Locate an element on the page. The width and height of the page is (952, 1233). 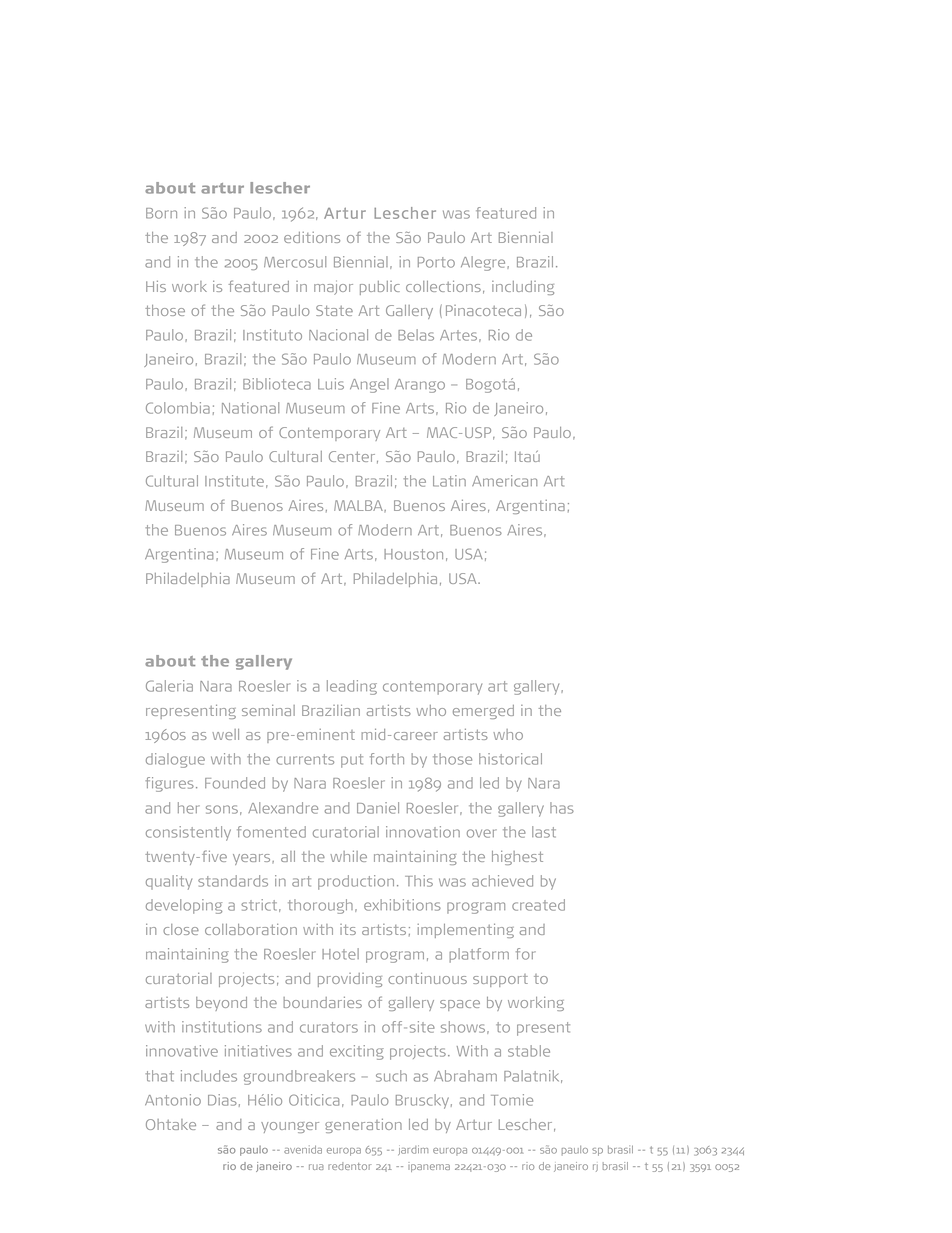
well is located at coordinates (225, 734).
